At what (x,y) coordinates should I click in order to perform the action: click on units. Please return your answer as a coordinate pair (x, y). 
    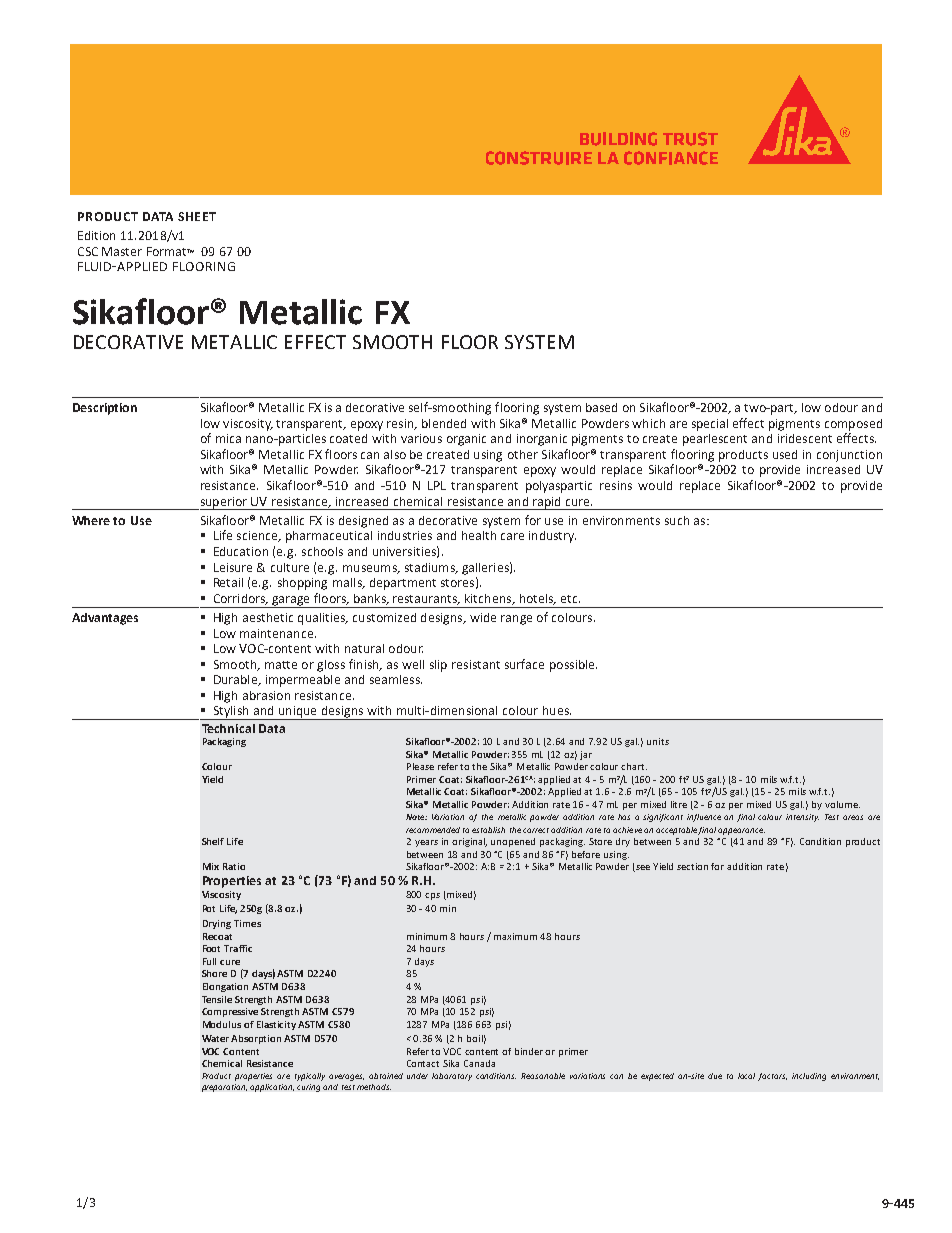
    Looking at the image, I should click on (658, 741).
